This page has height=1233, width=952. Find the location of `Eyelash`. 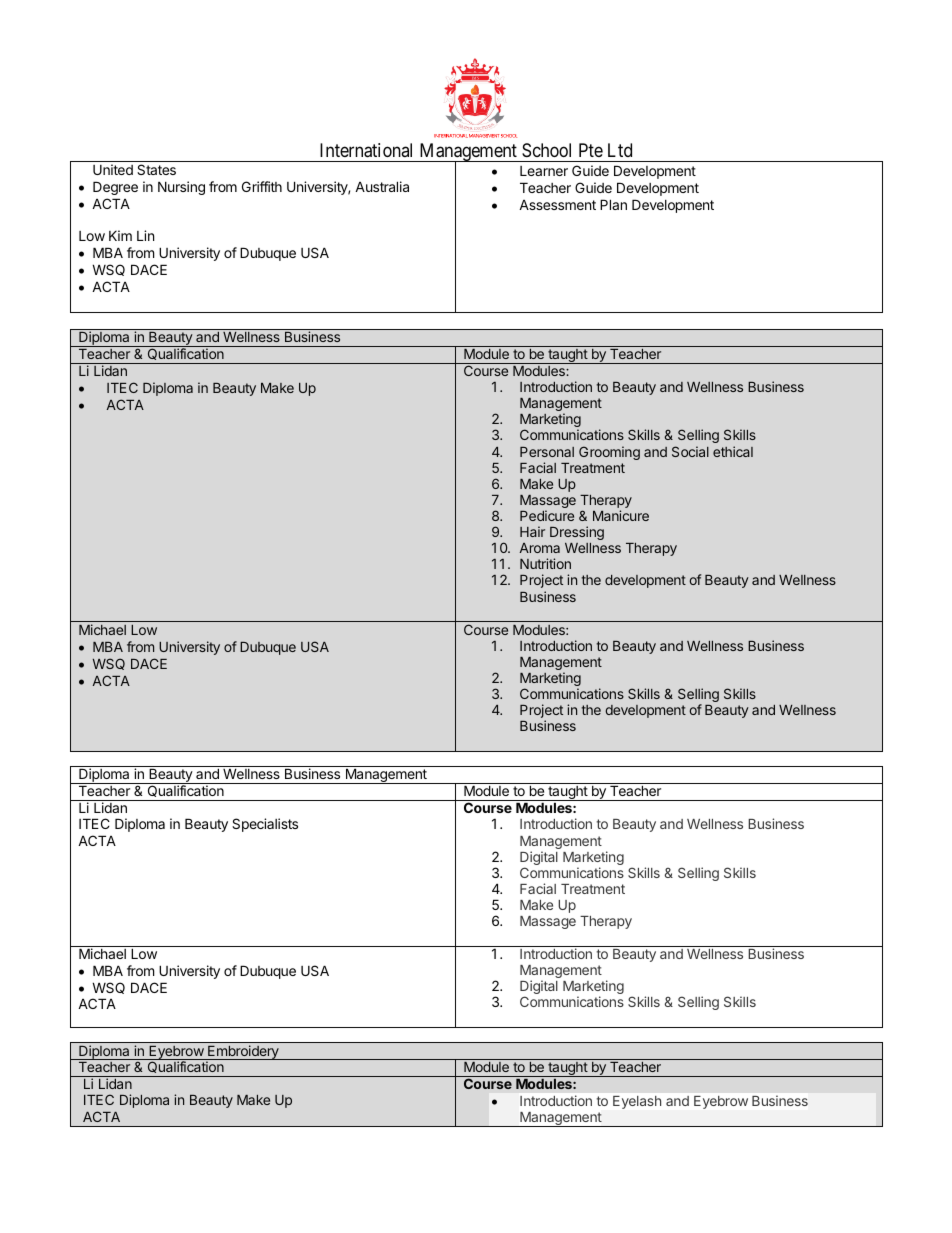

Eyelash is located at coordinates (637, 1102).
